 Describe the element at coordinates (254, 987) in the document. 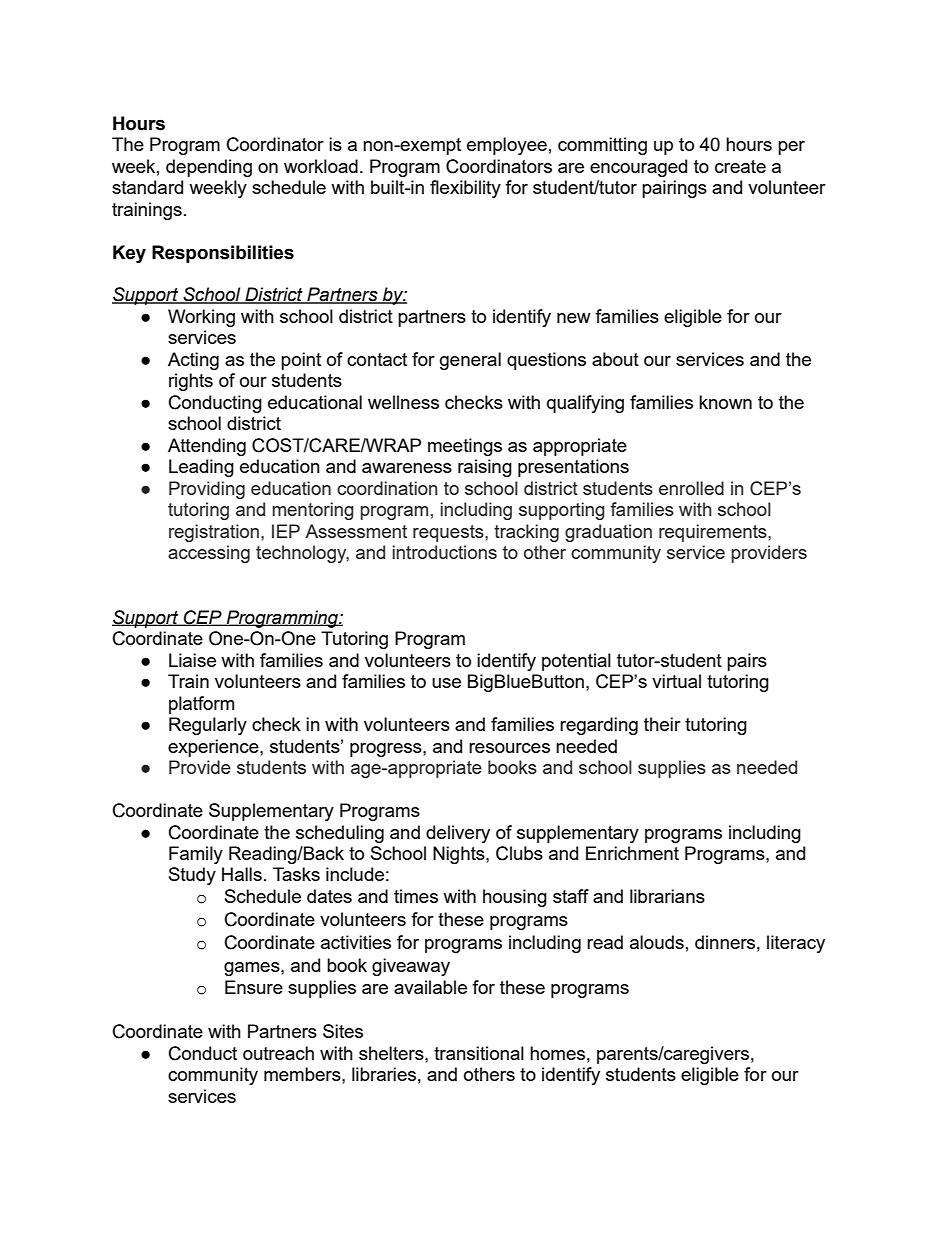

I see `Ensure` at that location.
